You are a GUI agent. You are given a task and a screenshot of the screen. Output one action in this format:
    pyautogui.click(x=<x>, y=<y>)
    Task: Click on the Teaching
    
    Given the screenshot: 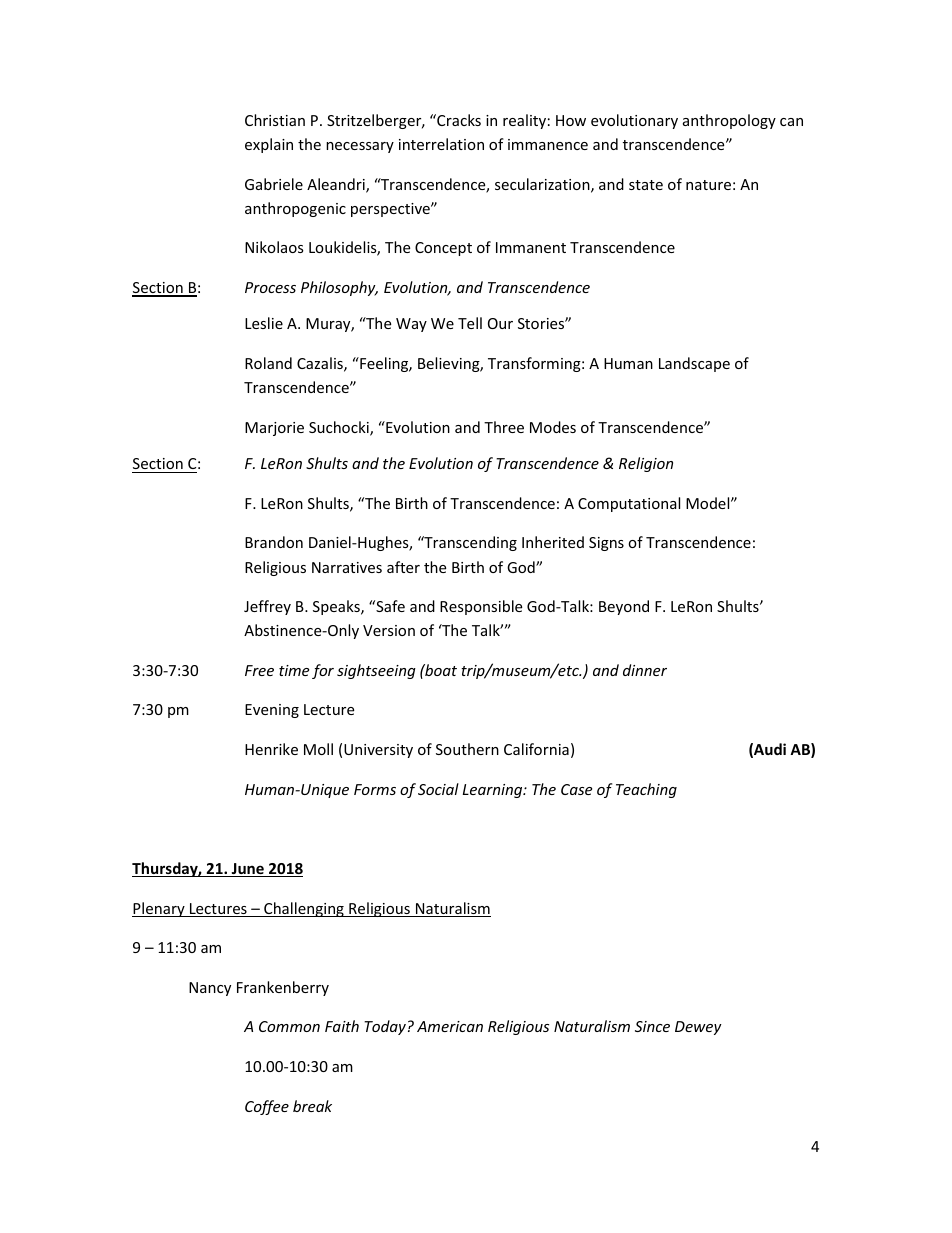 What is the action you would take?
    pyautogui.click(x=646, y=790)
